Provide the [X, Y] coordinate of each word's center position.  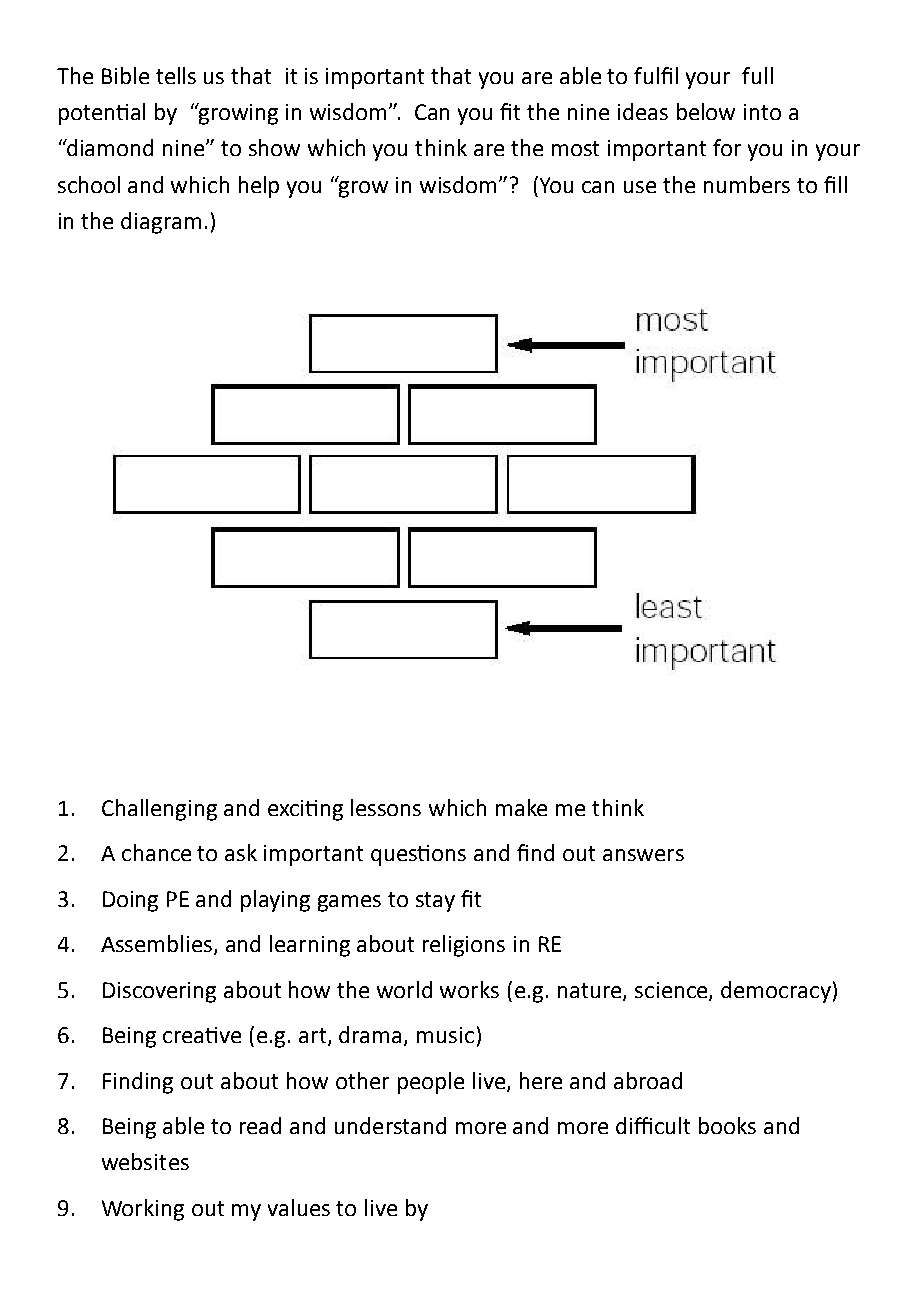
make [521, 807]
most [575, 148]
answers [643, 855]
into [762, 112]
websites [145, 1161]
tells [176, 75]
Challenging [159, 810]
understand [390, 1125]
